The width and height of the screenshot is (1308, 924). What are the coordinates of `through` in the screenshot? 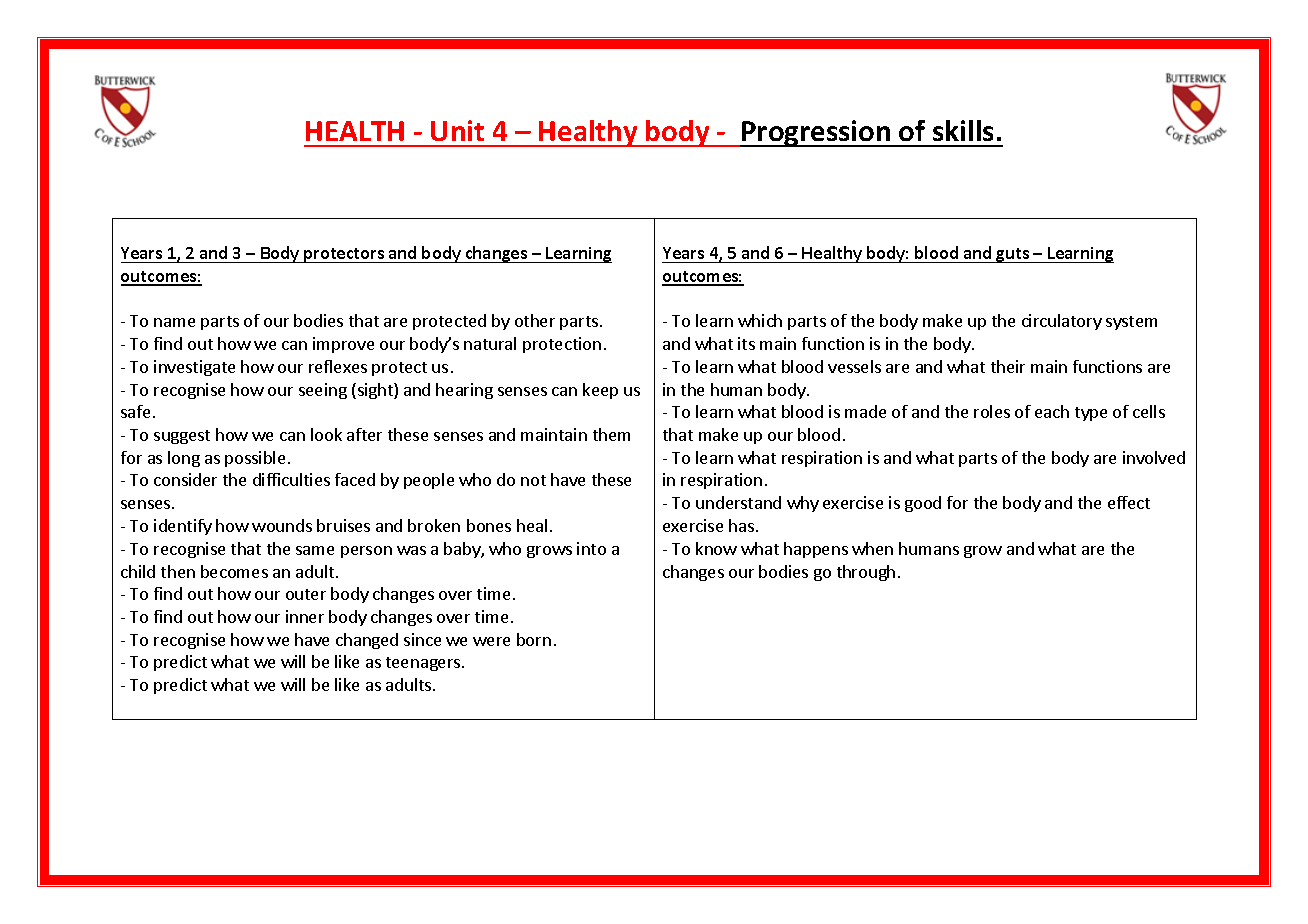 It's located at (866, 573).
